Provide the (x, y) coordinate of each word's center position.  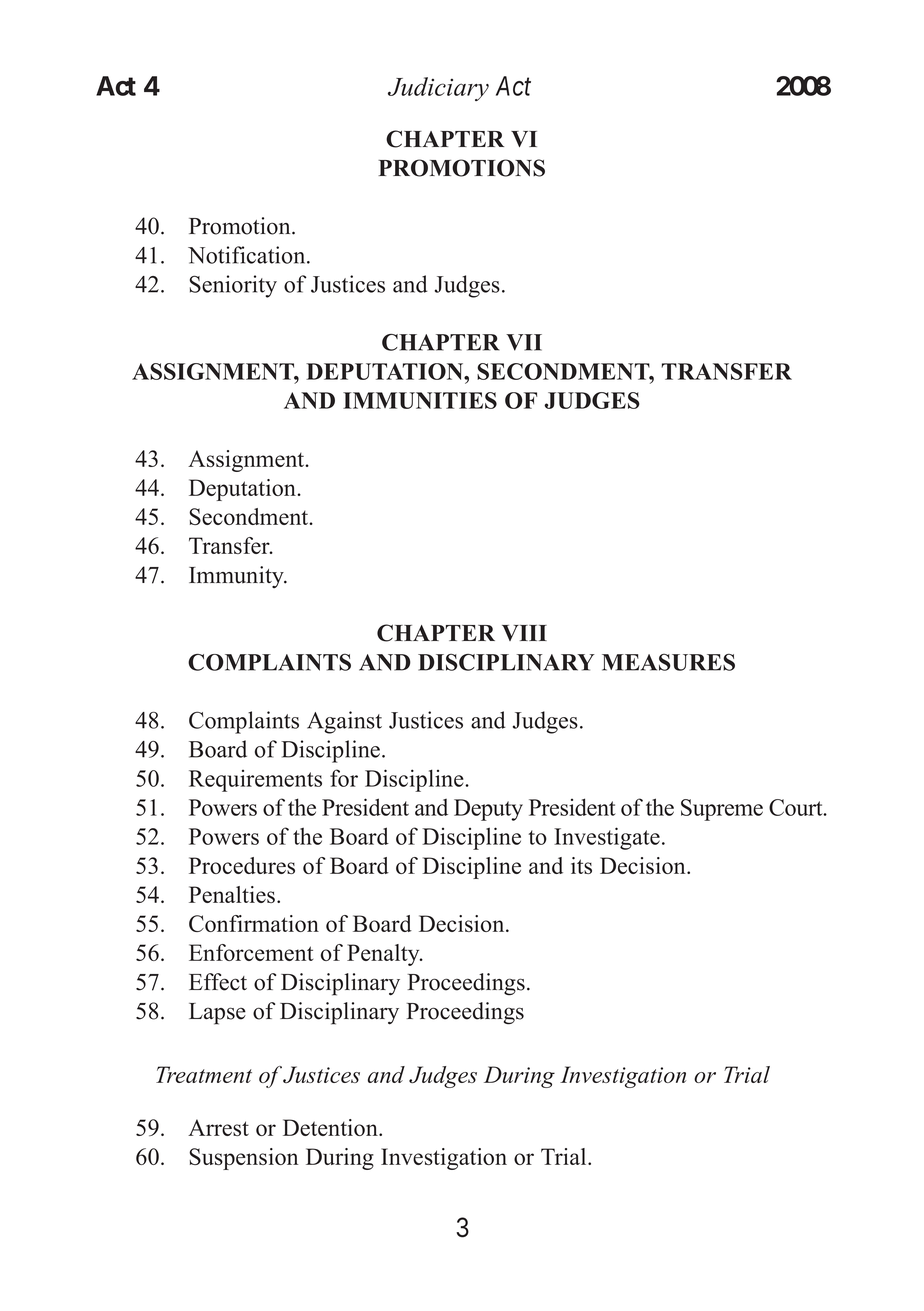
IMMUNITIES (420, 400)
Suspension (244, 1159)
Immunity (237, 577)
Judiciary (438, 89)
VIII (524, 633)
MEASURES (668, 662)
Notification (248, 255)
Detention (331, 1127)
